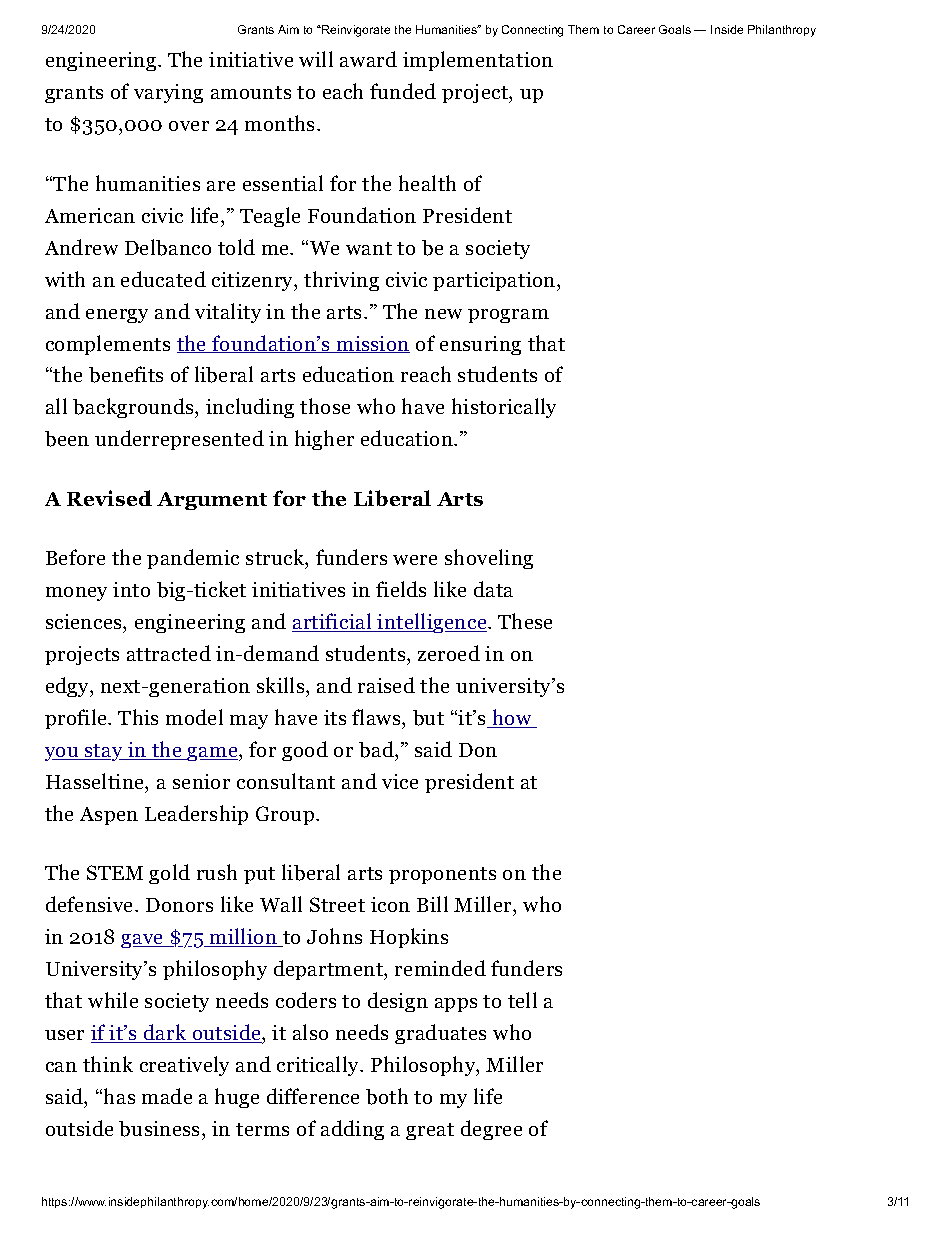 The width and height of the screenshot is (952, 1233). I want to click on implementation, so click(478, 61).
